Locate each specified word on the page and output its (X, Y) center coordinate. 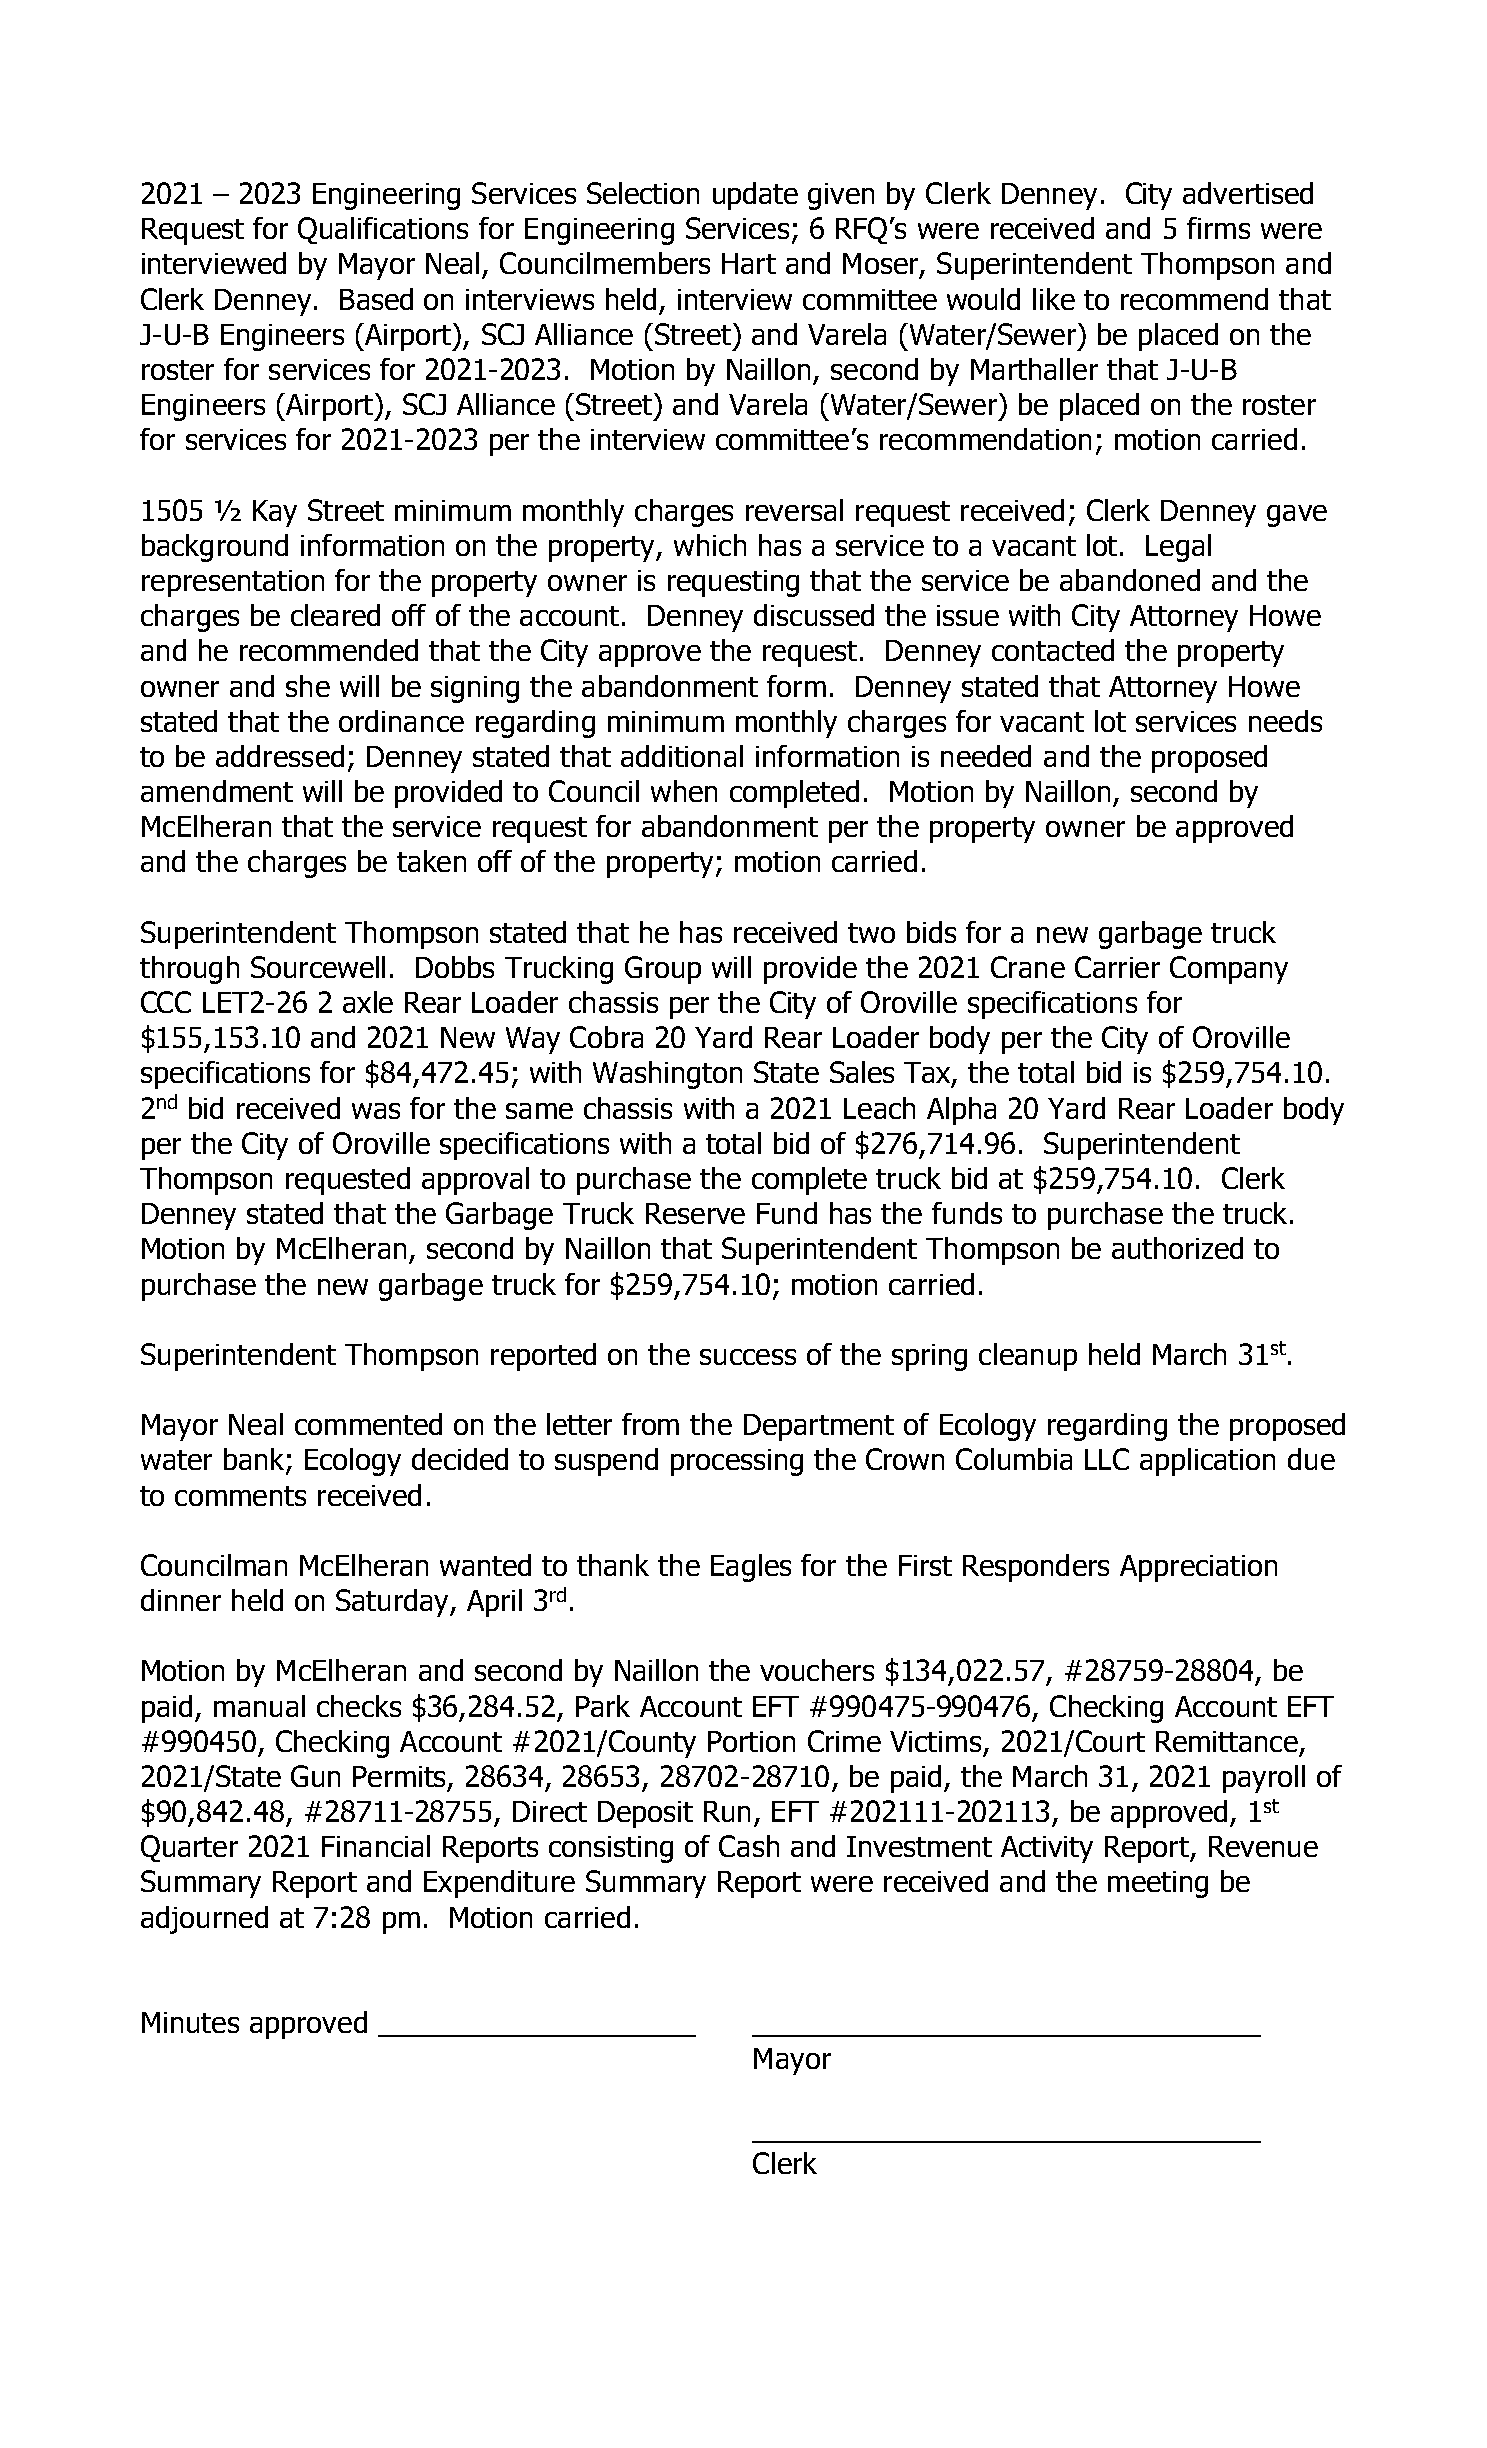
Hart (749, 263)
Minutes (190, 2022)
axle (368, 1002)
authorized (1177, 1248)
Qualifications (383, 230)
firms (1218, 228)
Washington (667, 1075)
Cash (749, 1846)
